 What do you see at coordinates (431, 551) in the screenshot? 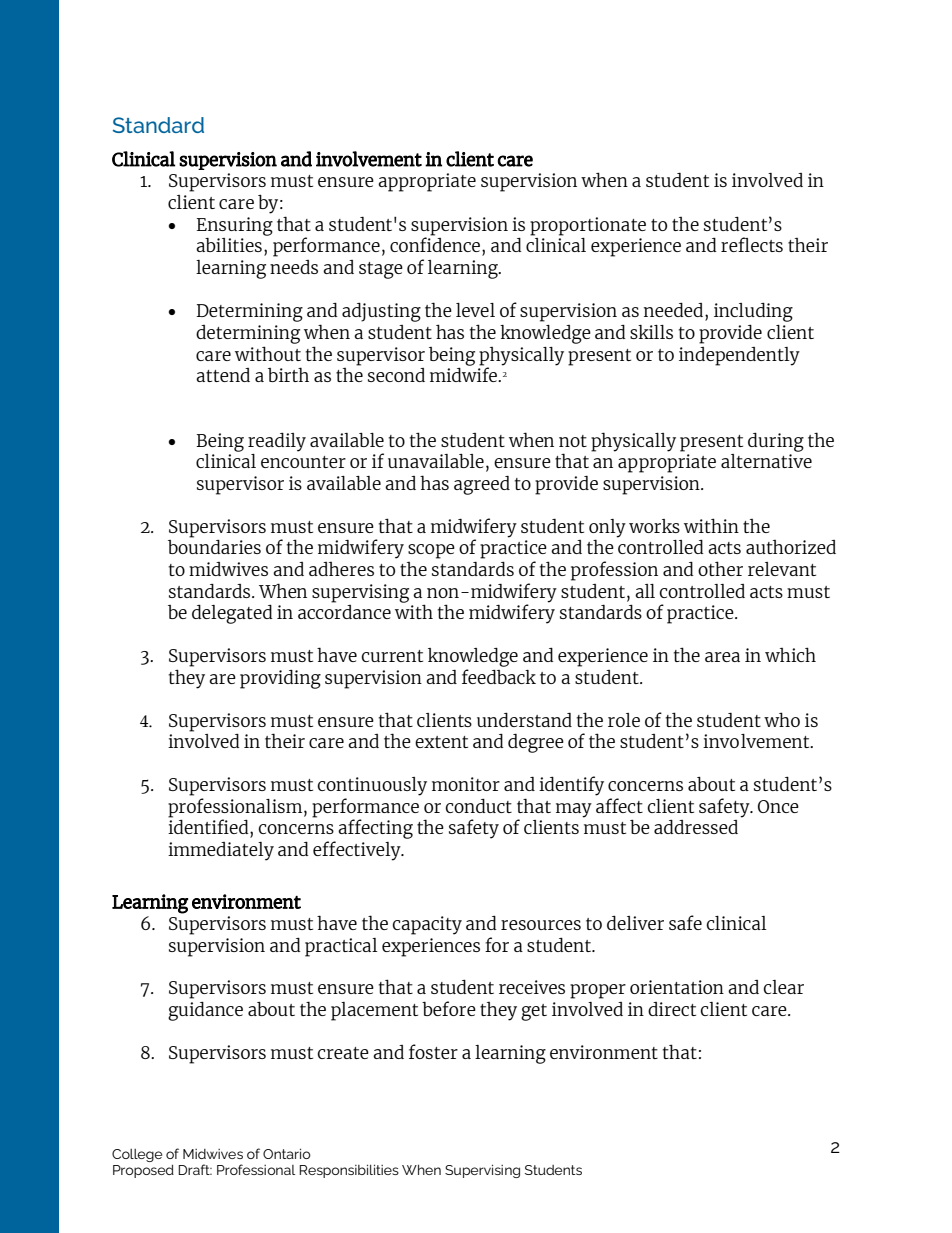
I see `scope` at bounding box center [431, 551].
